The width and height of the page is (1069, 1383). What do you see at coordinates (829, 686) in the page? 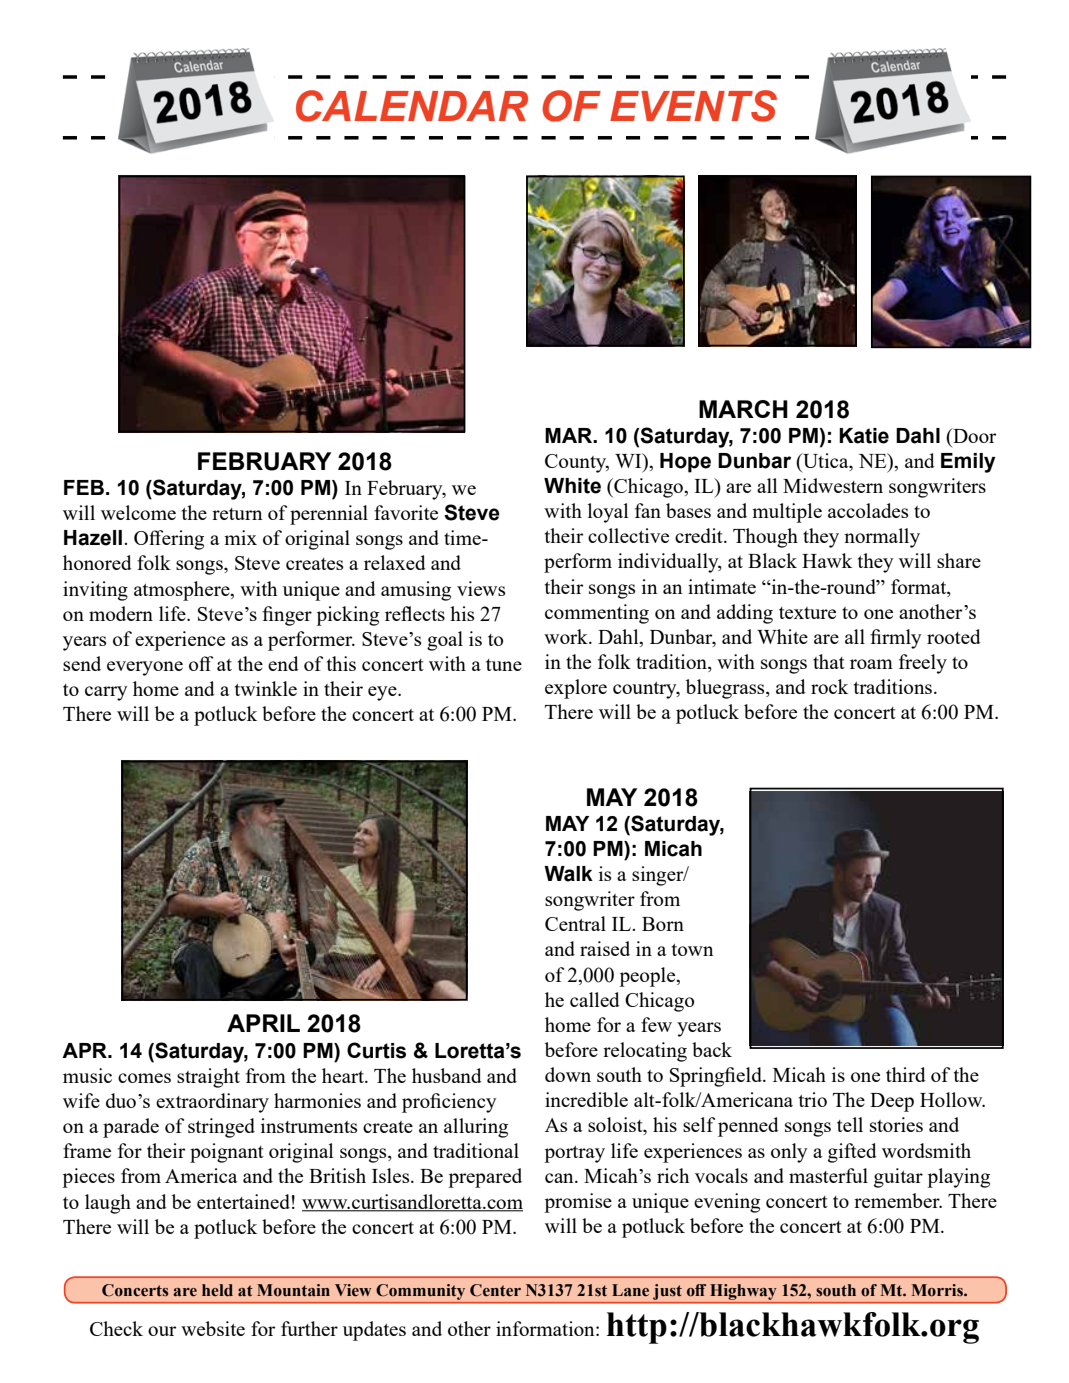
I see `rock` at bounding box center [829, 686].
